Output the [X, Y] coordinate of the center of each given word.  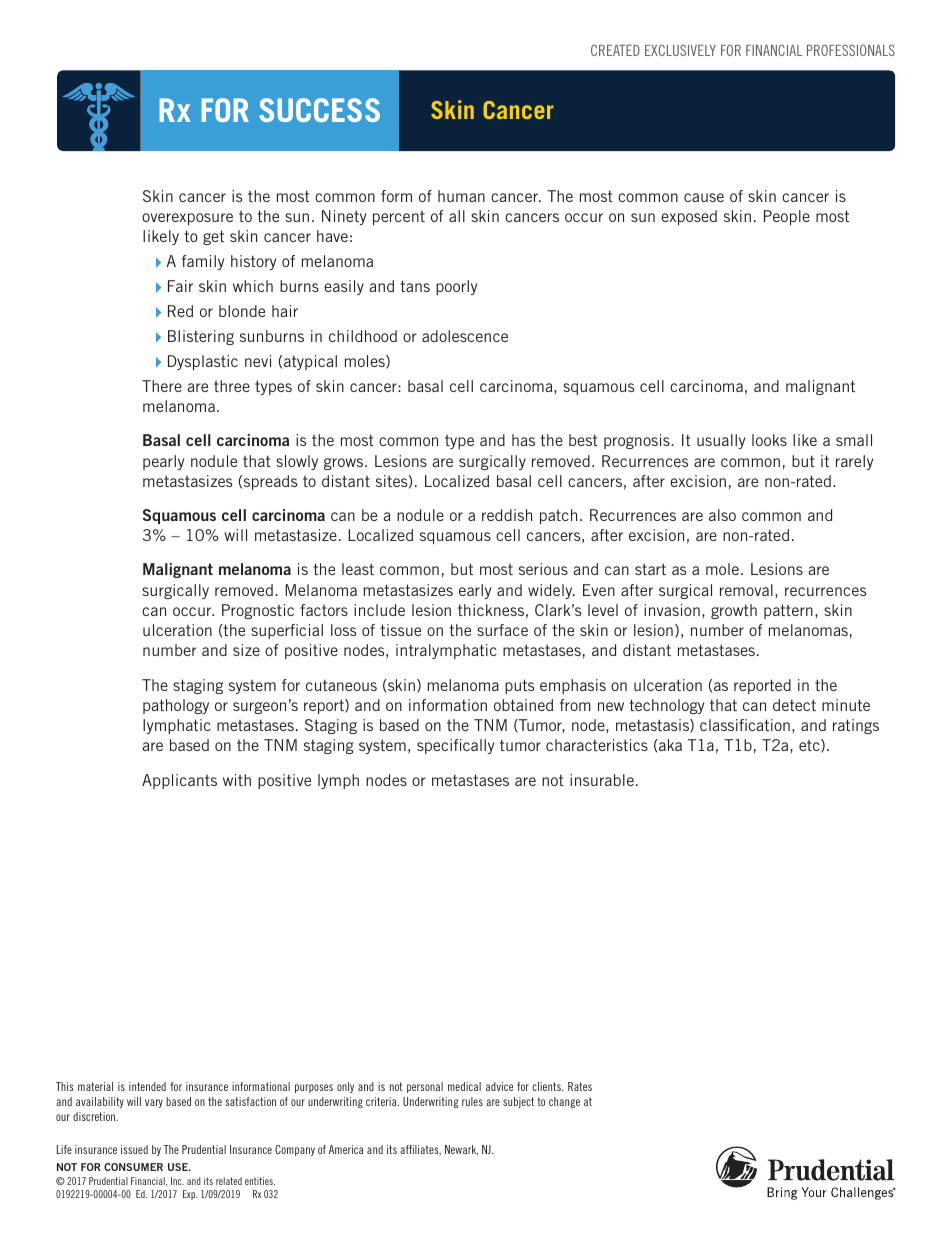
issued [134, 1149]
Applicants [179, 781]
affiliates [420, 1150]
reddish [507, 515]
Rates [580, 1086]
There [162, 386]
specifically [455, 746]
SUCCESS [319, 110]
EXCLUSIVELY [680, 50]
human [461, 196]
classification [745, 725]
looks [769, 440]
